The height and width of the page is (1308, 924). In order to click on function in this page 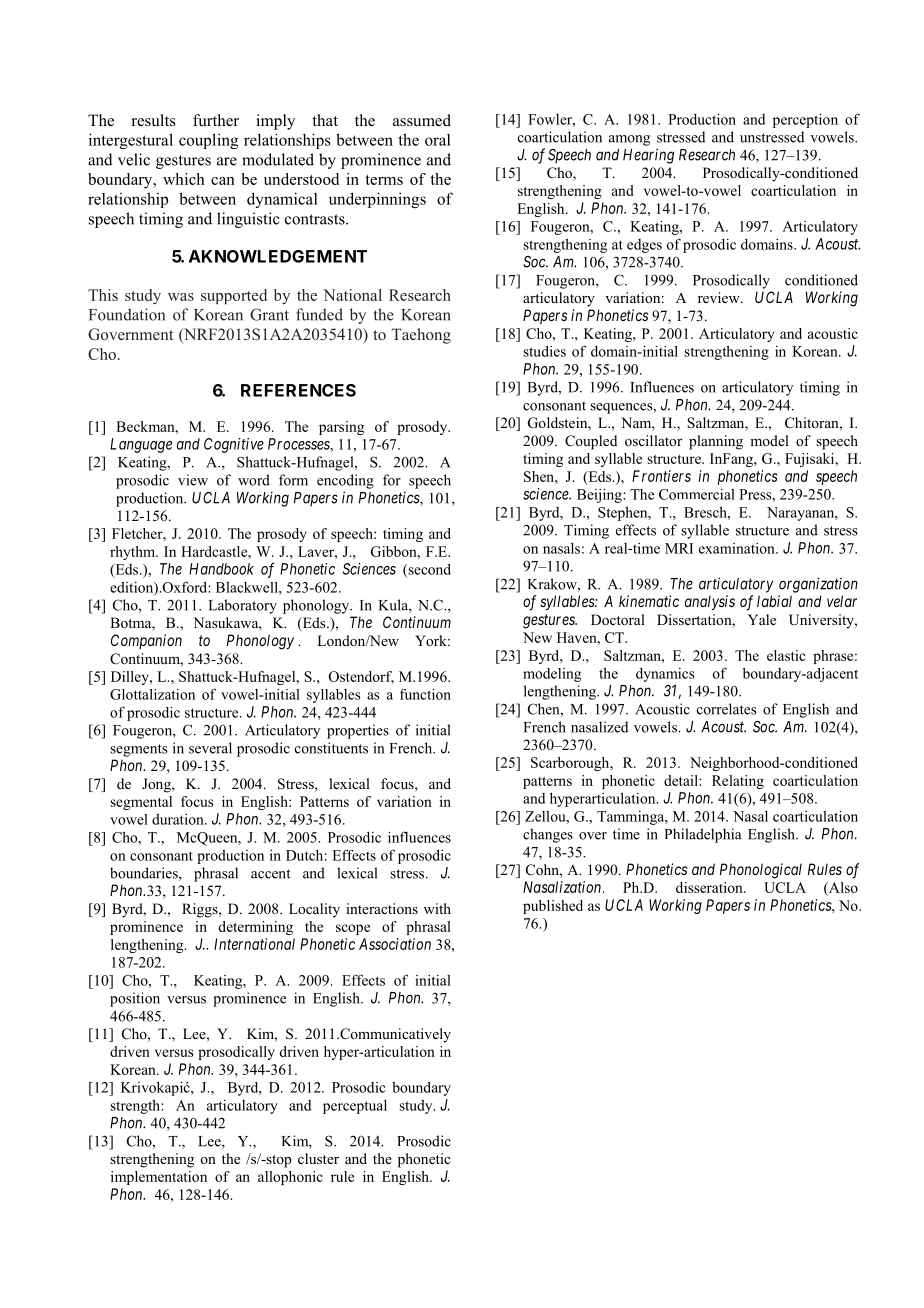, I will do `click(425, 694)`.
